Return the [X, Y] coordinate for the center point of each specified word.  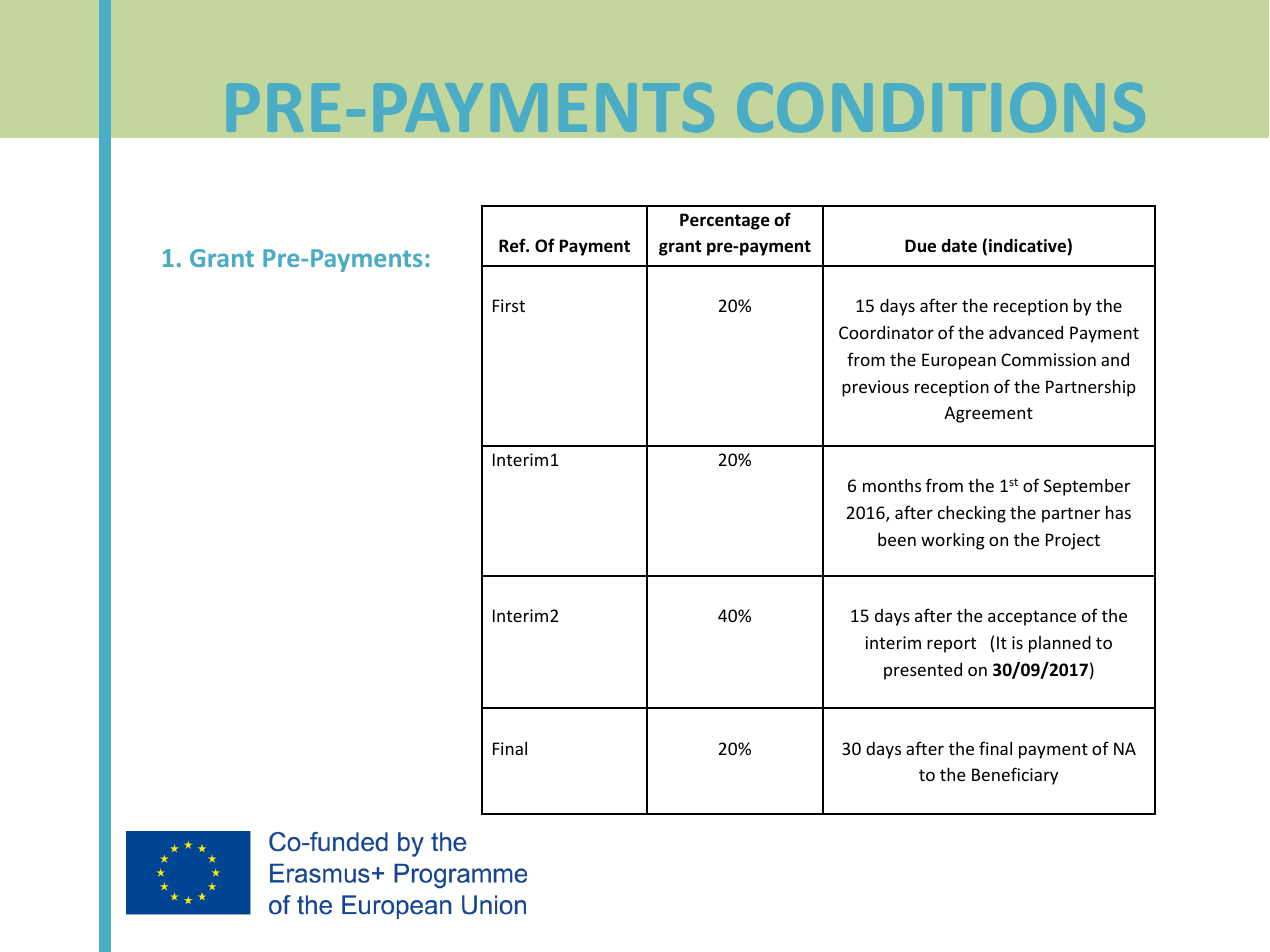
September [1087, 487]
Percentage [725, 221]
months [892, 485]
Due [920, 246]
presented [923, 671]
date [959, 245]
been [897, 539]
